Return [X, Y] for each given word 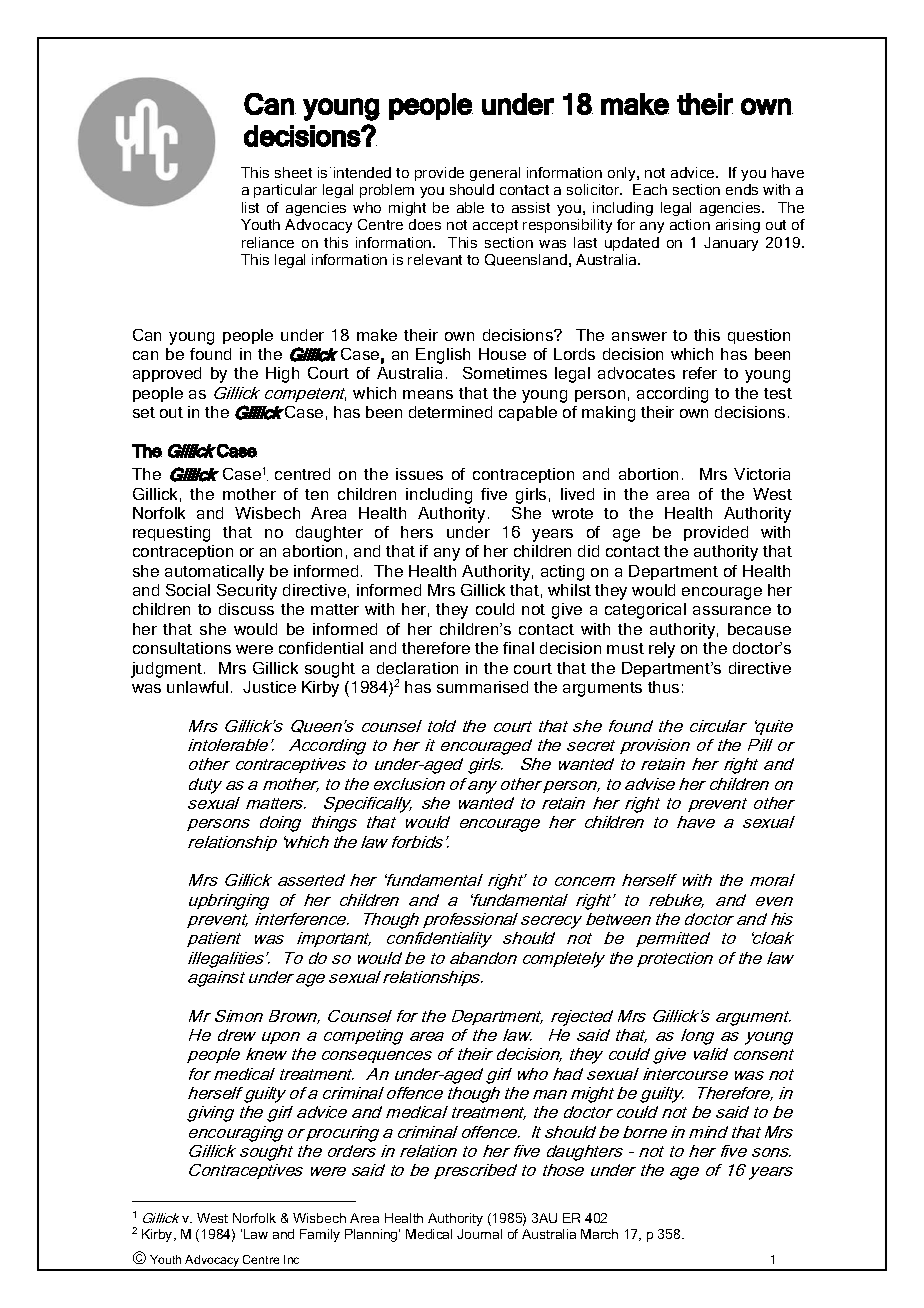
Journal [479, 1234]
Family [320, 1235]
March [599, 1234]
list [250, 207]
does [425, 224]
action [690, 224]
